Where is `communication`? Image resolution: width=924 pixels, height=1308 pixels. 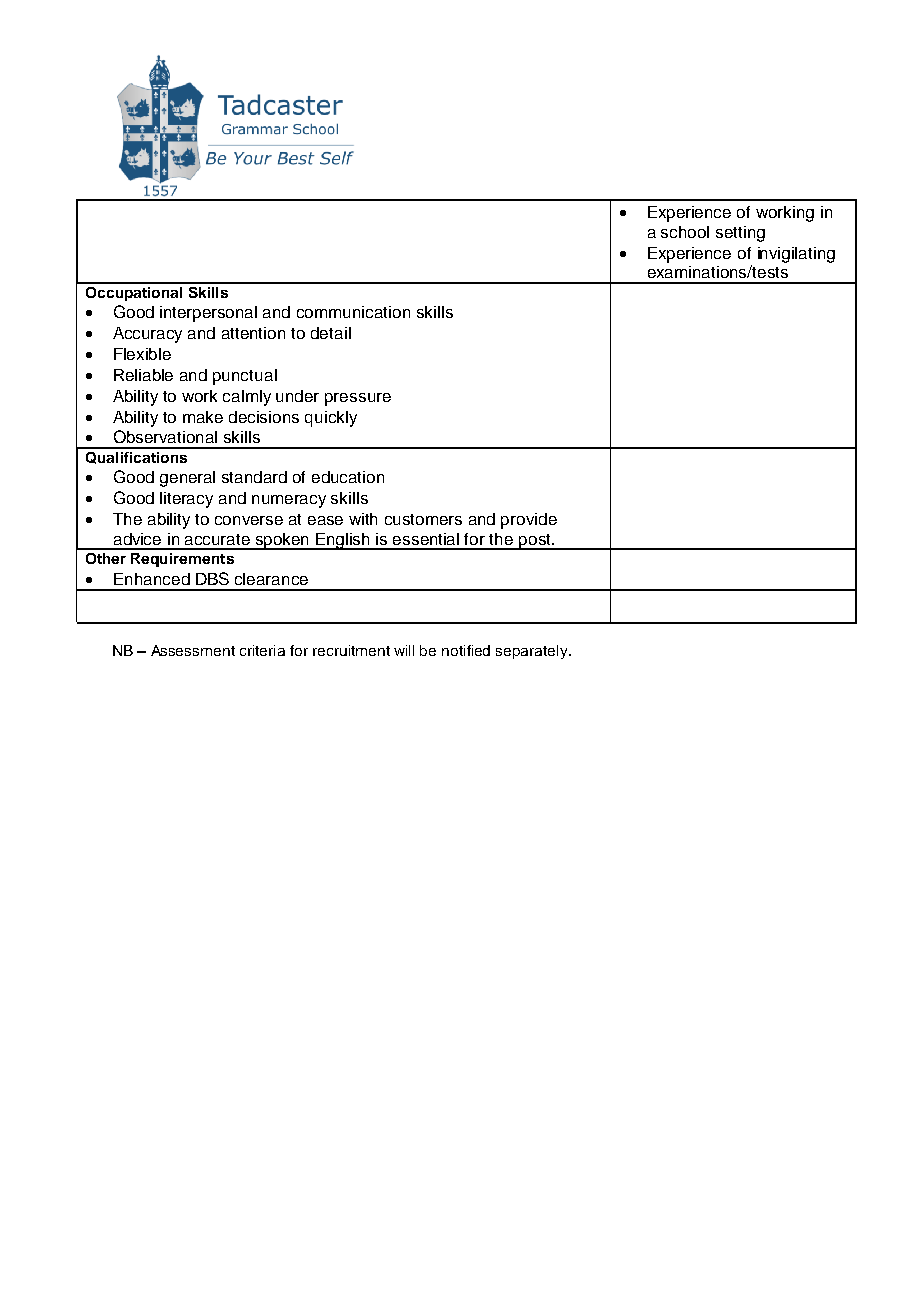
communication is located at coordinates (353, 312).
